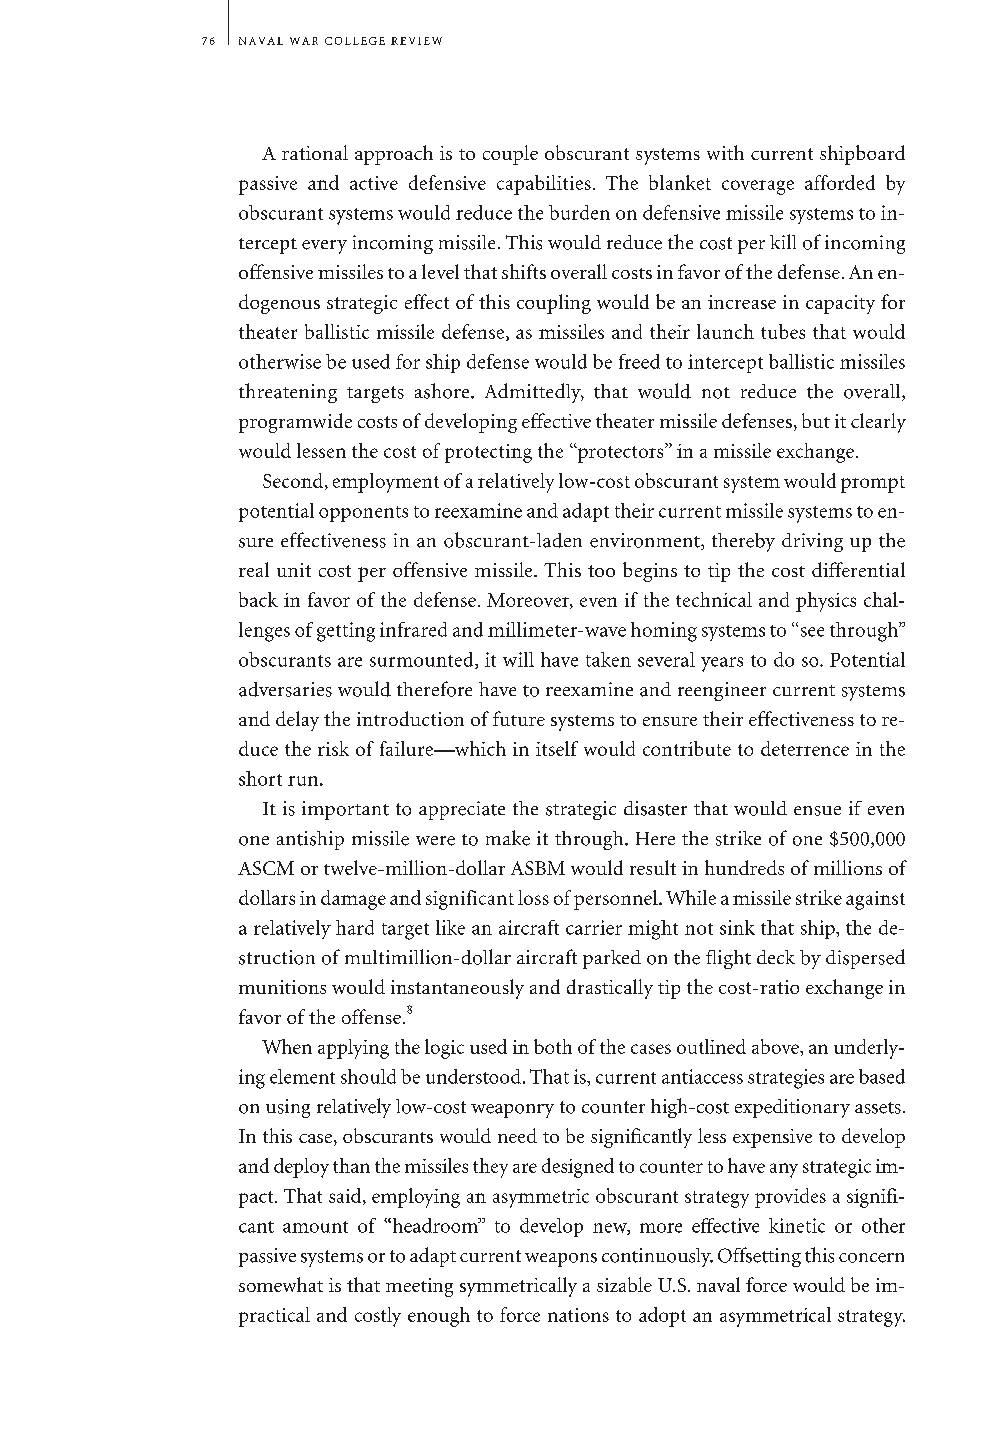  Describe the element at coordinates (281, 1284) in the image. I see `somewhat` at that location.
